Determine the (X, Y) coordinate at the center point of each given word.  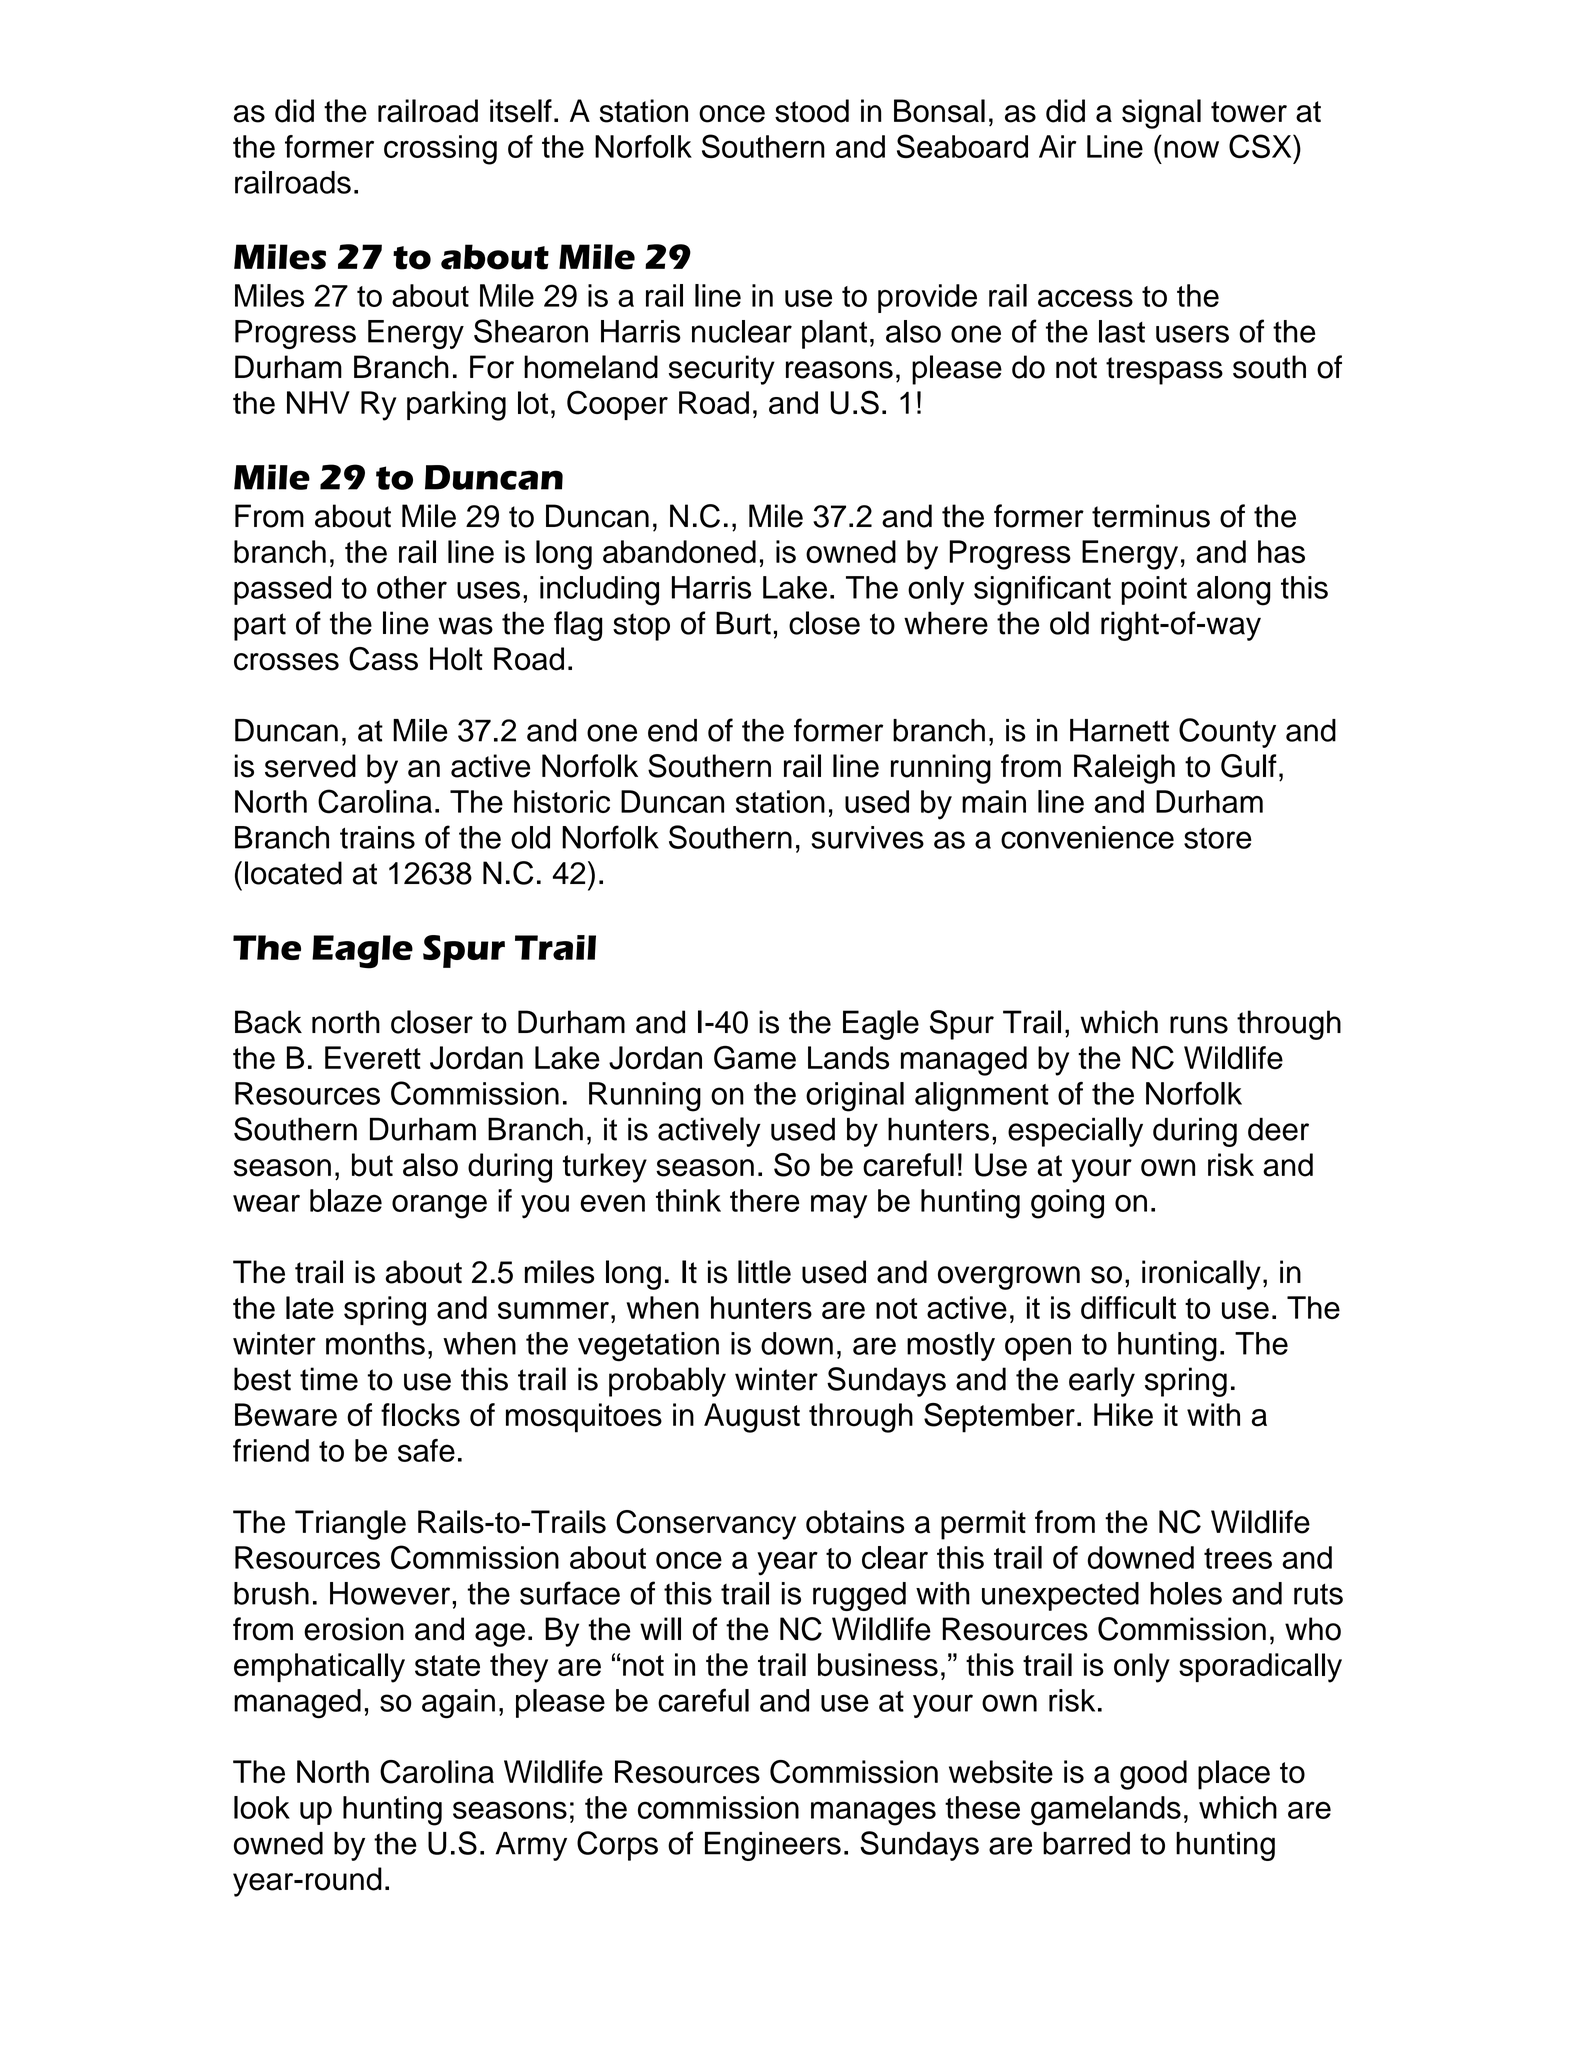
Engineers (773, 1846)
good (1153, 1775)
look (262, 1807)
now (1191, 149)
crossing (440, 150)
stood (812, 111)
